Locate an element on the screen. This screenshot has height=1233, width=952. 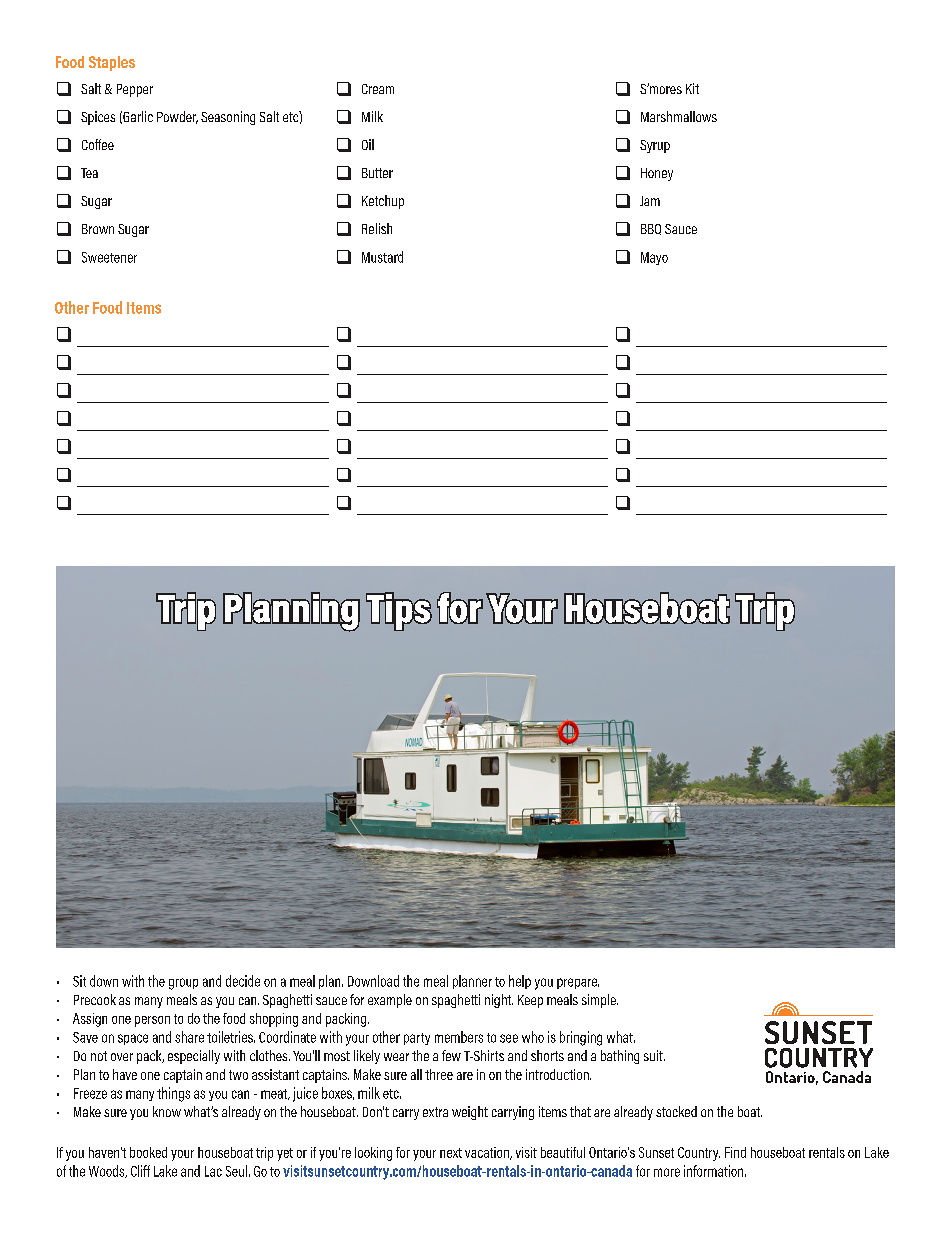
group is located at coordinates (183, 984).
